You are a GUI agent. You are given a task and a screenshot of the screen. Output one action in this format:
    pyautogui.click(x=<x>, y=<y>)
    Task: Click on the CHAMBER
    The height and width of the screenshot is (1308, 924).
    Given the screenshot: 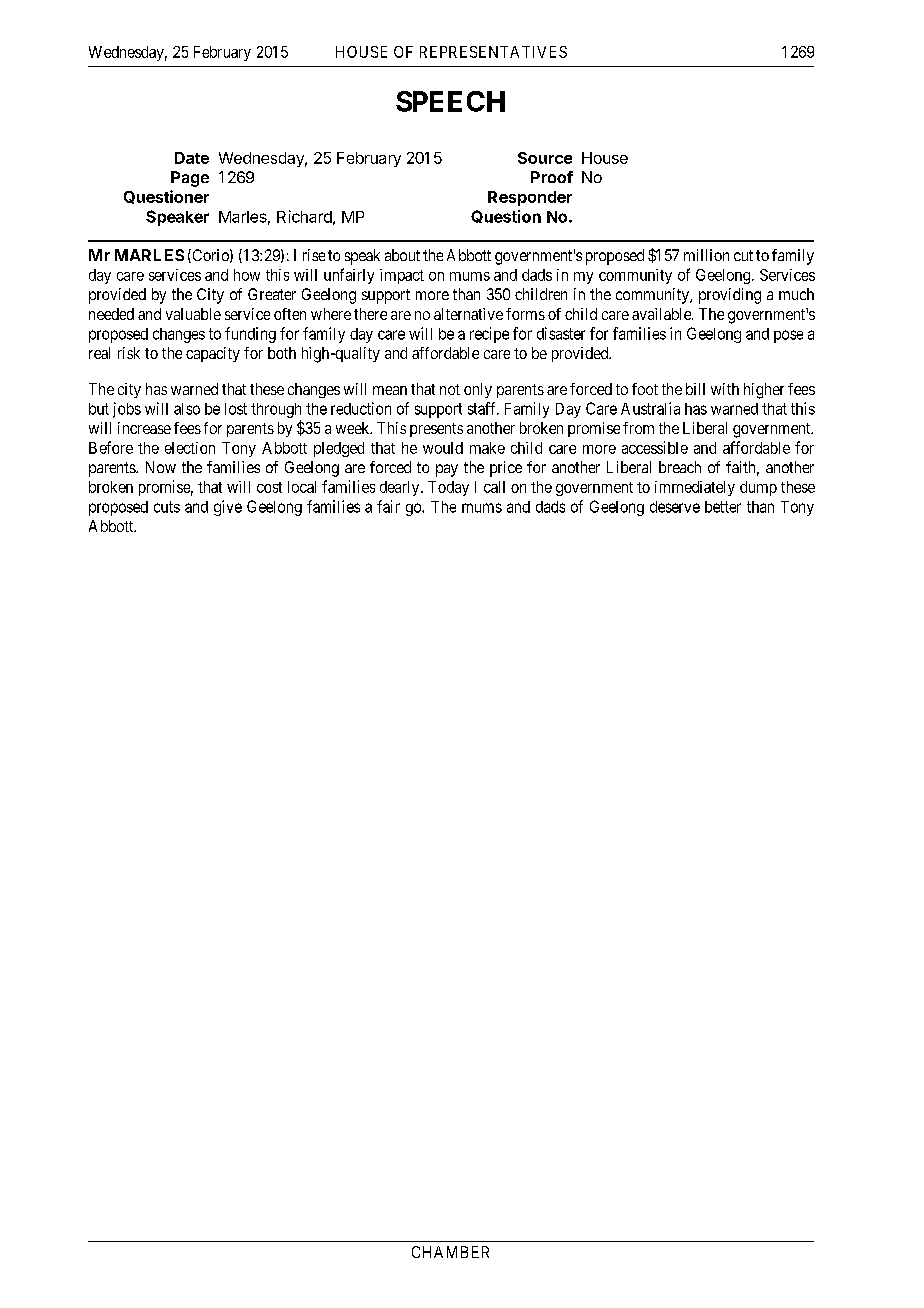 What is the action you would take?
    pyautogui.click(x=450, y=1252)
